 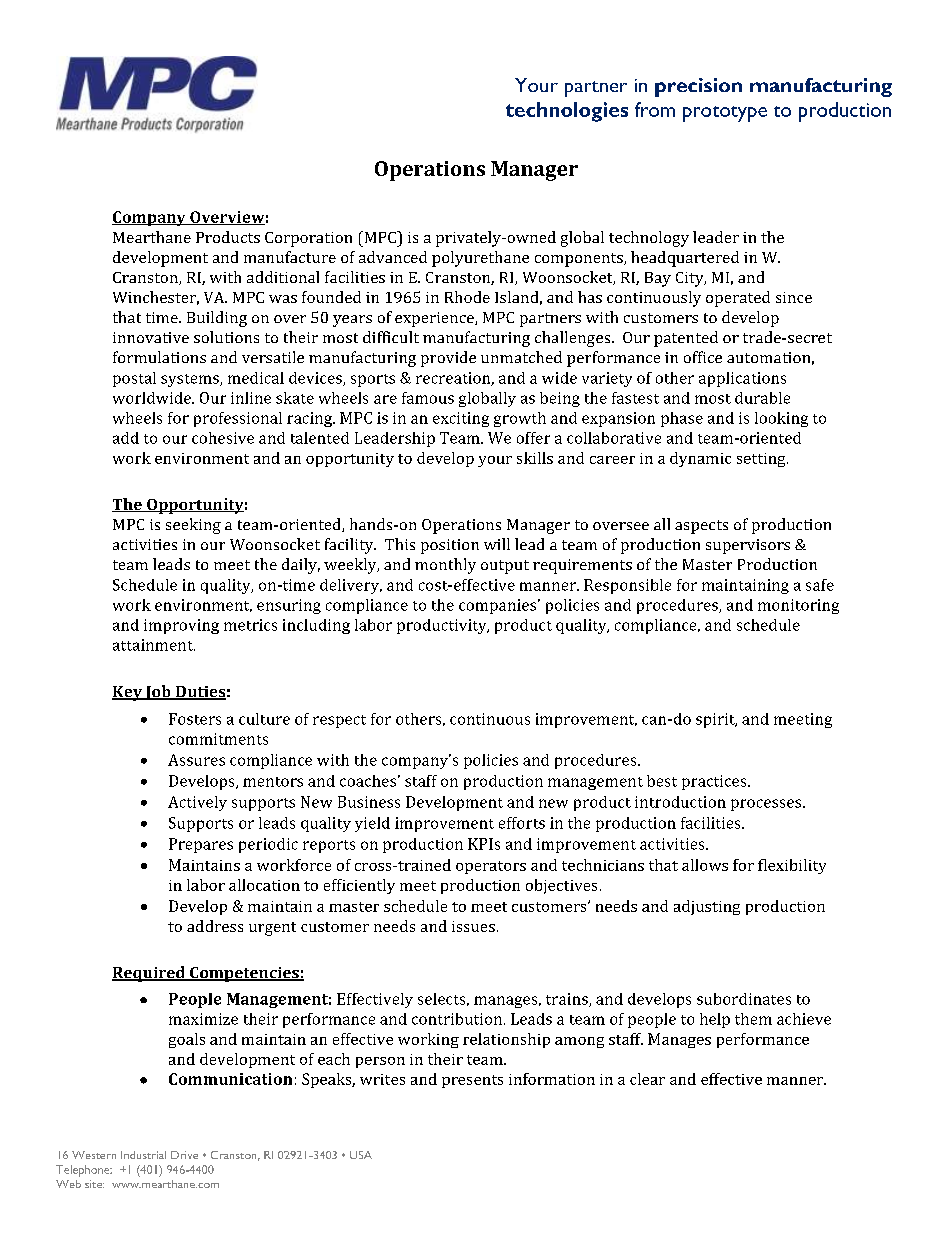 What do you see at coordinates (497, 606) in the screenshot?
I see `companies` at bounding box center [497, 606].
